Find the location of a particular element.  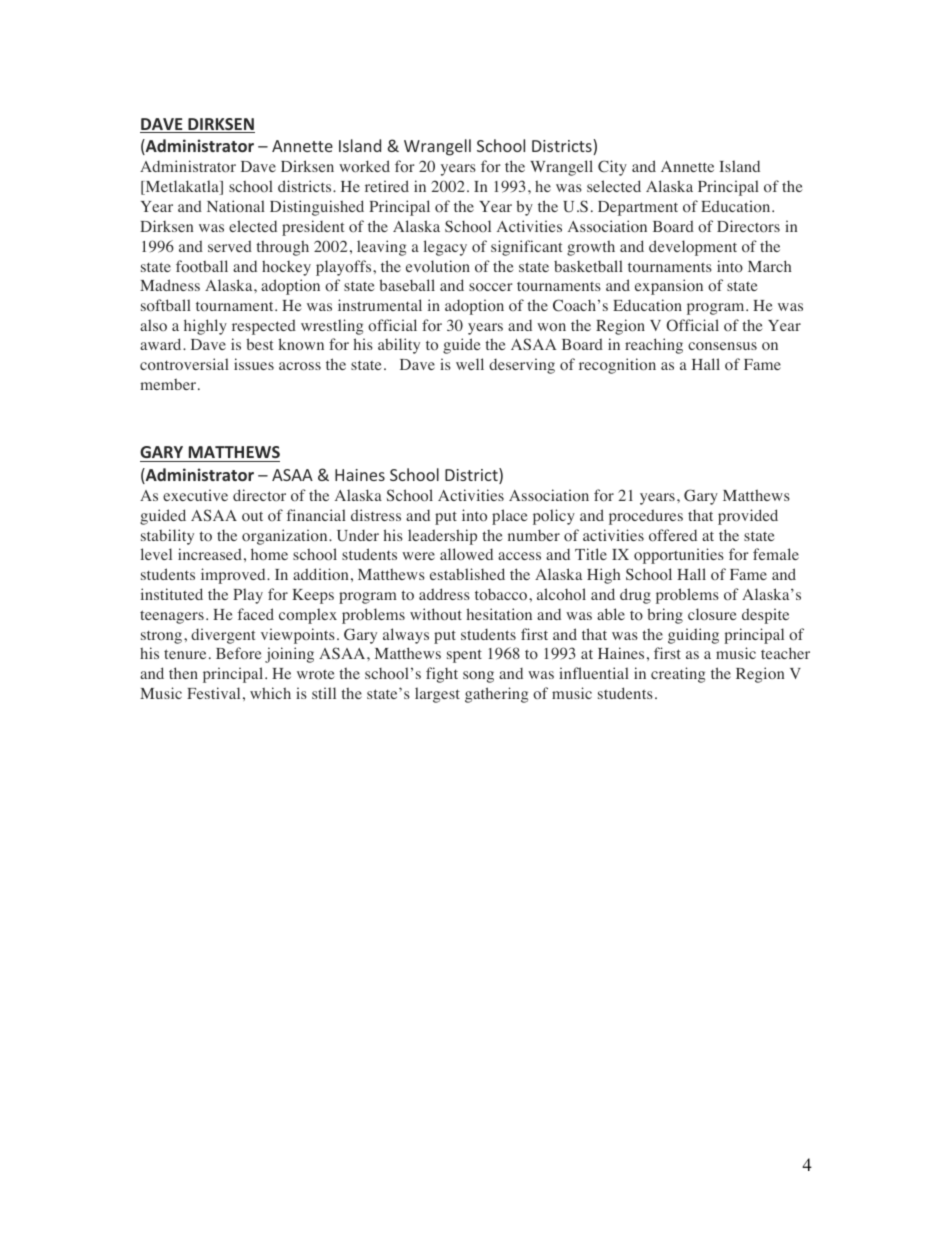

recognition is located at coordinates (617, 366).
